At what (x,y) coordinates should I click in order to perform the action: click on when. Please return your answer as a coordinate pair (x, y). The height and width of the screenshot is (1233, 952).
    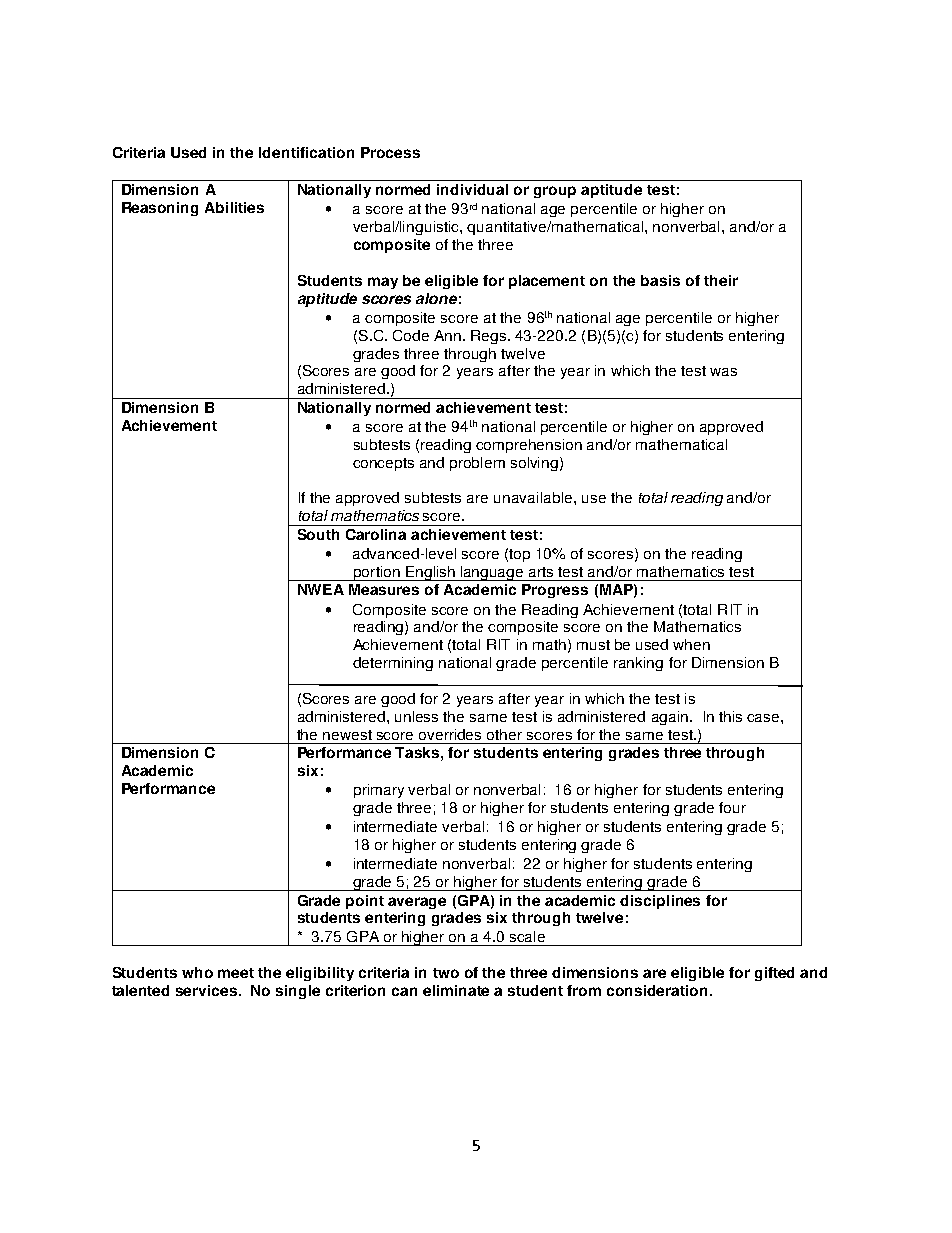
    Looking at the image, I should click on (691, 644).
